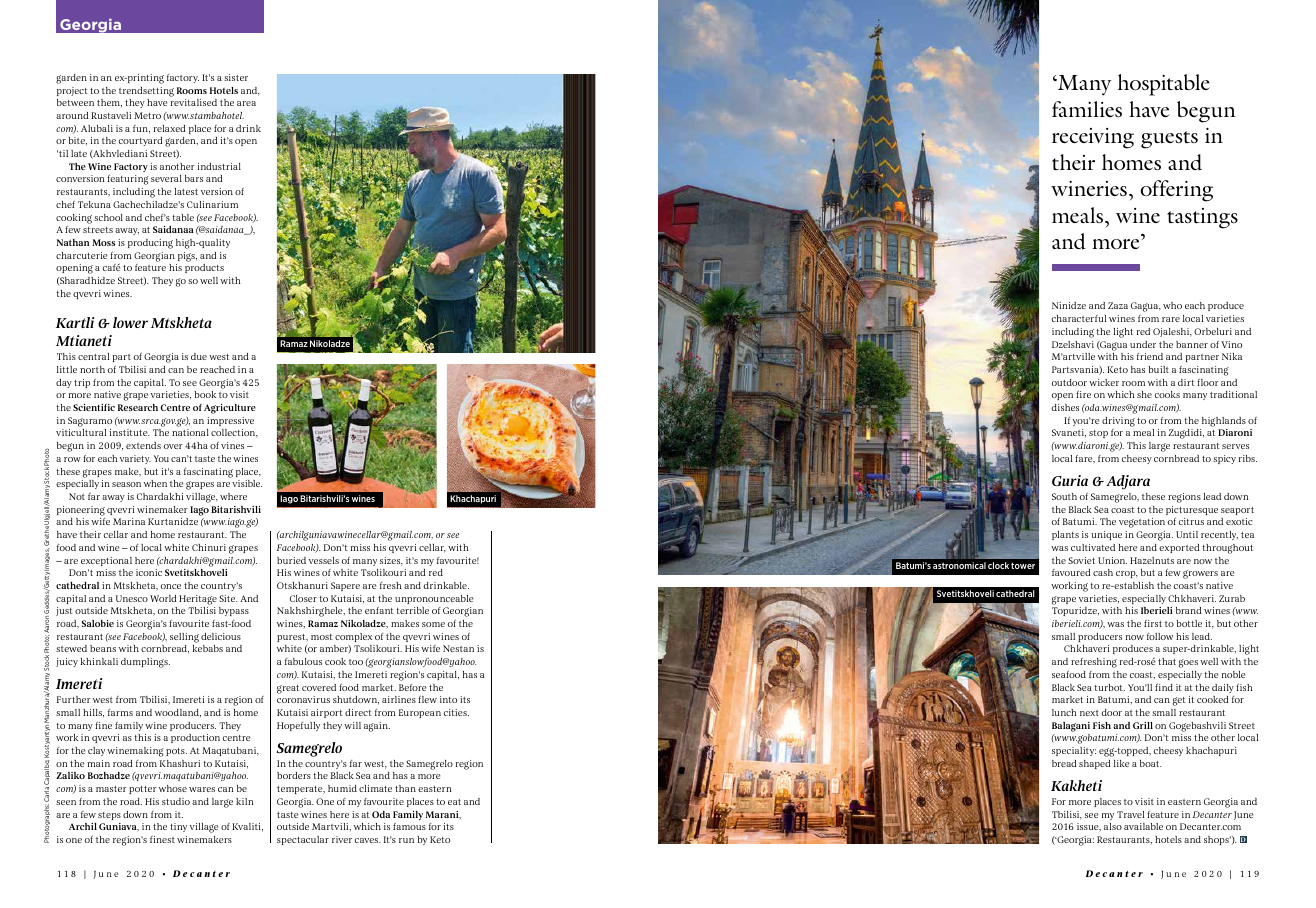 This page has height=908, width=1316. Describe the element at coordinates (171, 586) in the page. I see `once` at that location.
